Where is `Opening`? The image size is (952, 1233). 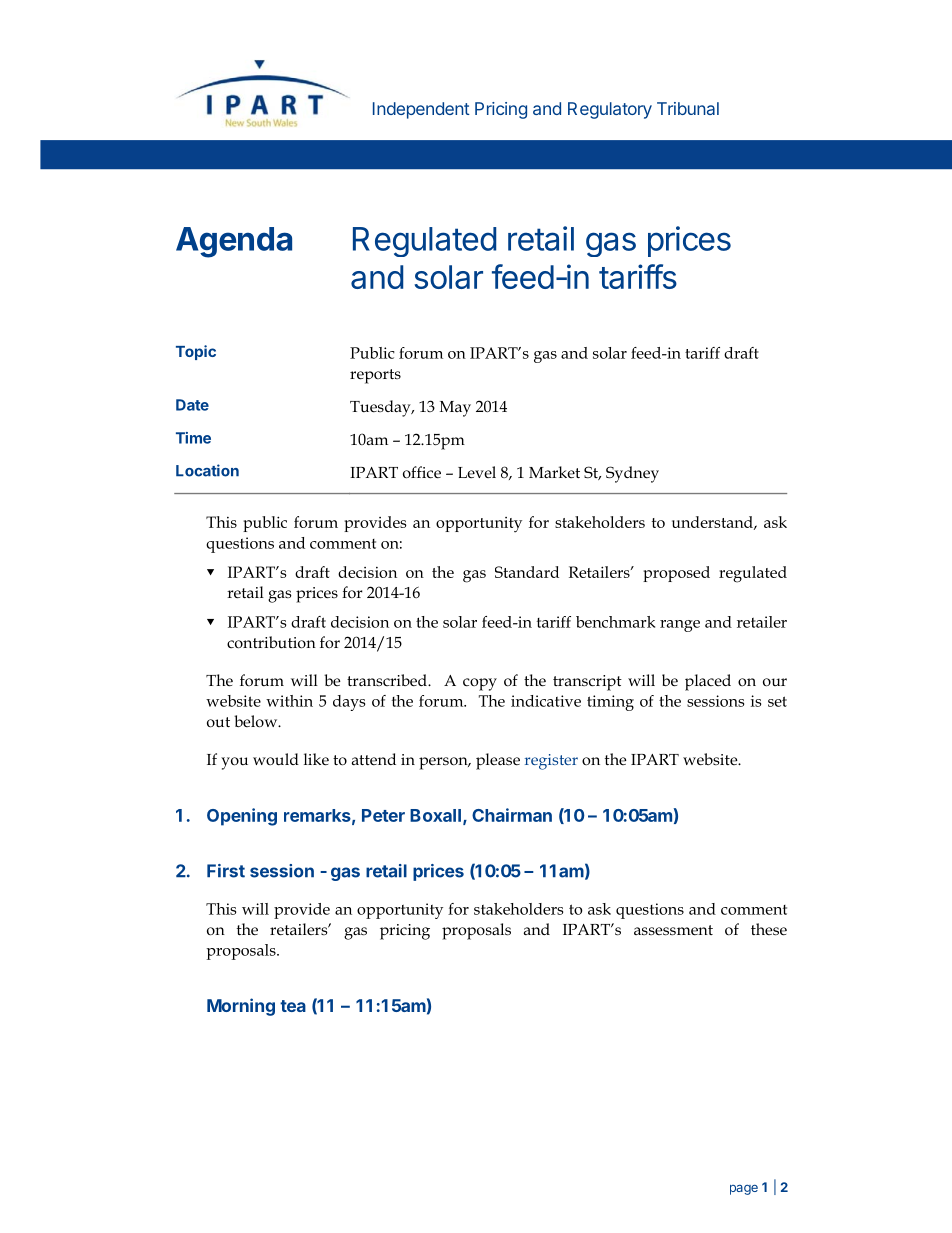
Opening is located at coordinates (242, 817).
